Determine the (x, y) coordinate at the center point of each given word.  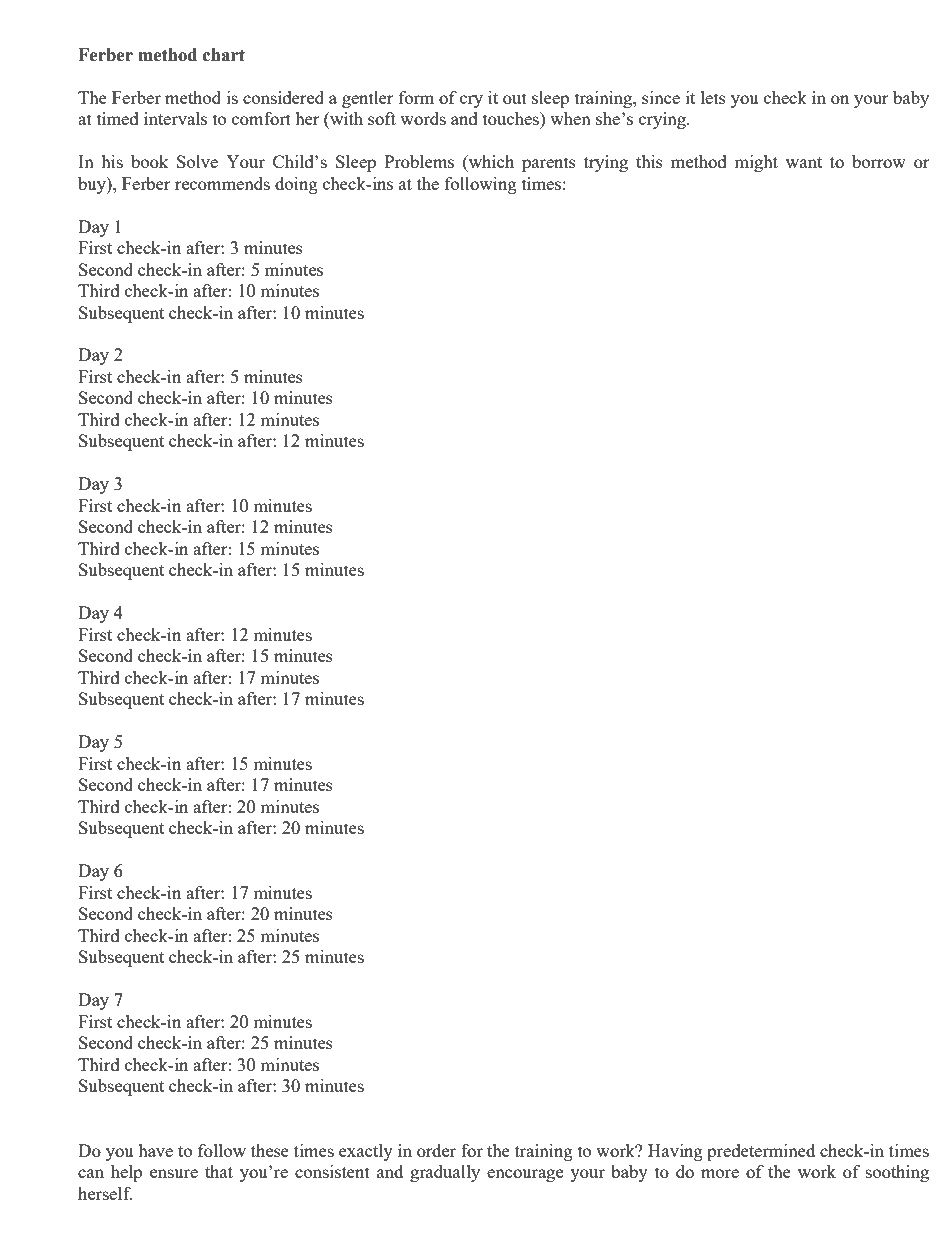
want (804, 162)
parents (549, 164)
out (515, 98)
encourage (525, 1175)
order (436, 1150)
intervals (175, 118)
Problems (419, 161)
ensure (174, 1173)
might (756, 163)
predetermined (761, 1152)
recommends (222, 183)
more (720, 1173)
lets (713, 97)
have (155, 1150)
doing (296, 185)
